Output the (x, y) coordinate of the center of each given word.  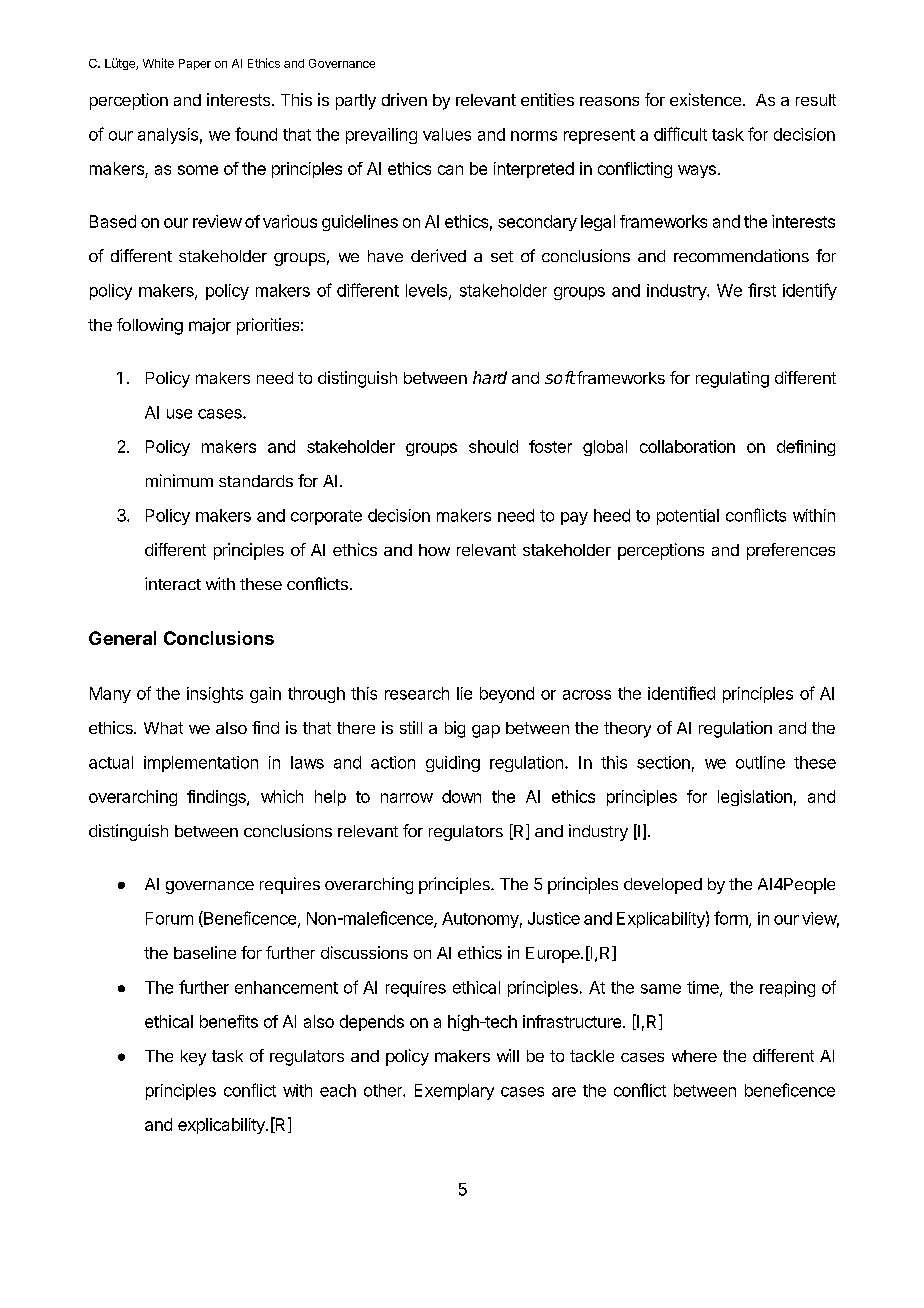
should (493, 446)
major (210, 326)
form (732, 919)
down (461, 796)
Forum (169, 918)
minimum (179, 480)
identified (681, 693)
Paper (195, 64)
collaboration (687, 446)
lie (464, 693)
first (762, 290)
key (193, 1058)
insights (215, 695)
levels (428, 291)
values (447, 134)
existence (705, 99)
